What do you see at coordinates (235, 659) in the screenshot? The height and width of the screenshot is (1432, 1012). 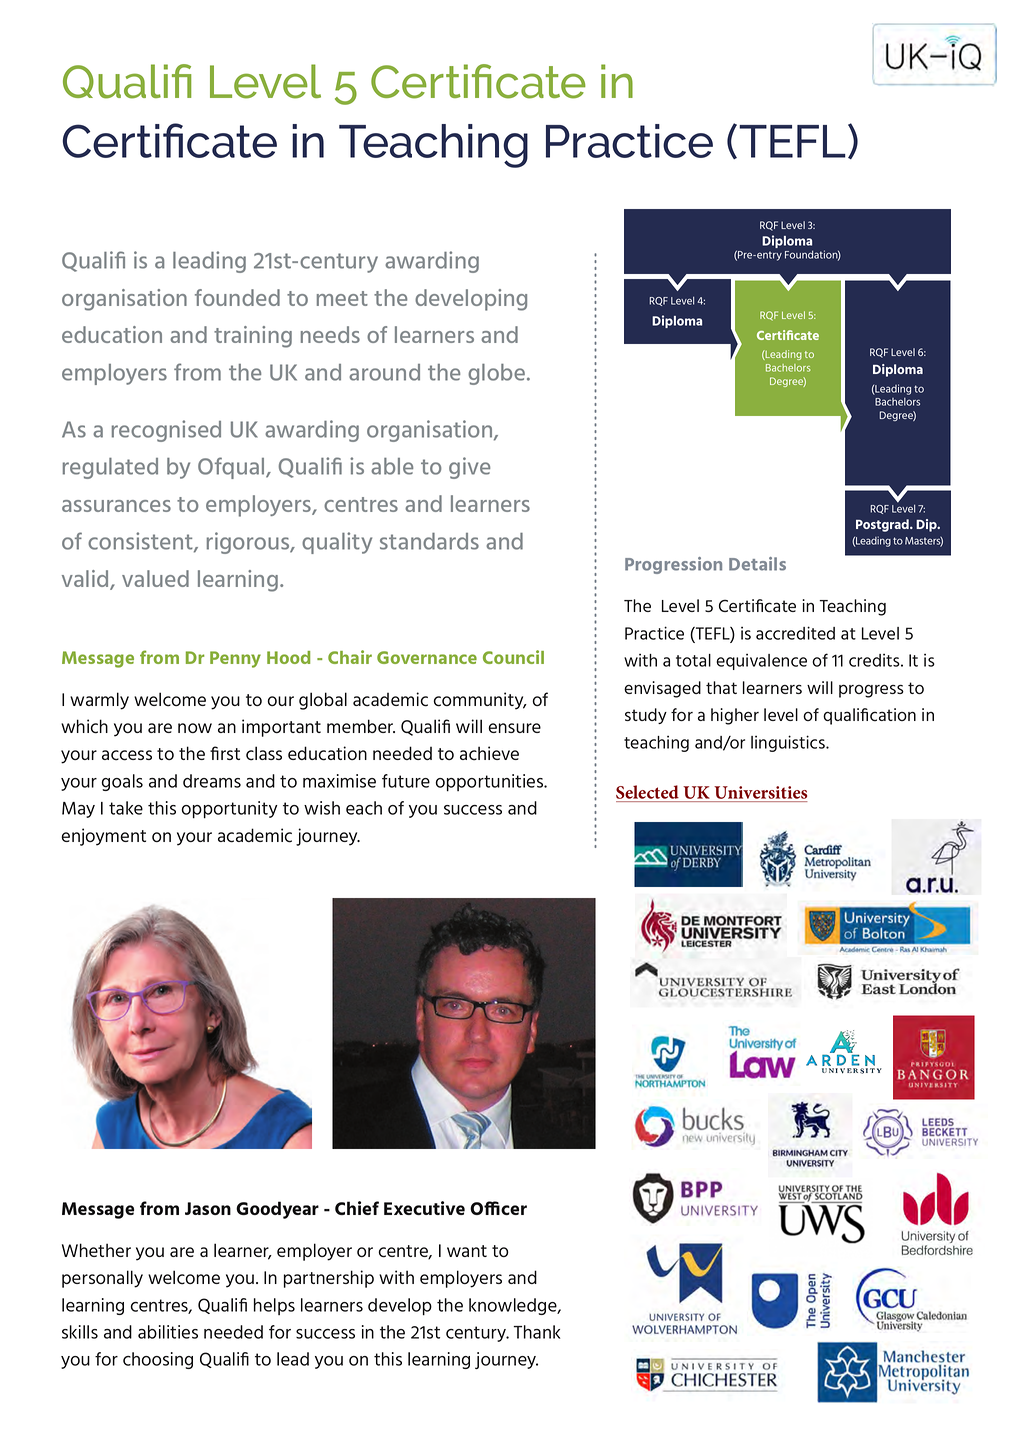 I see `Penny` at bounding box center [235, 659].
